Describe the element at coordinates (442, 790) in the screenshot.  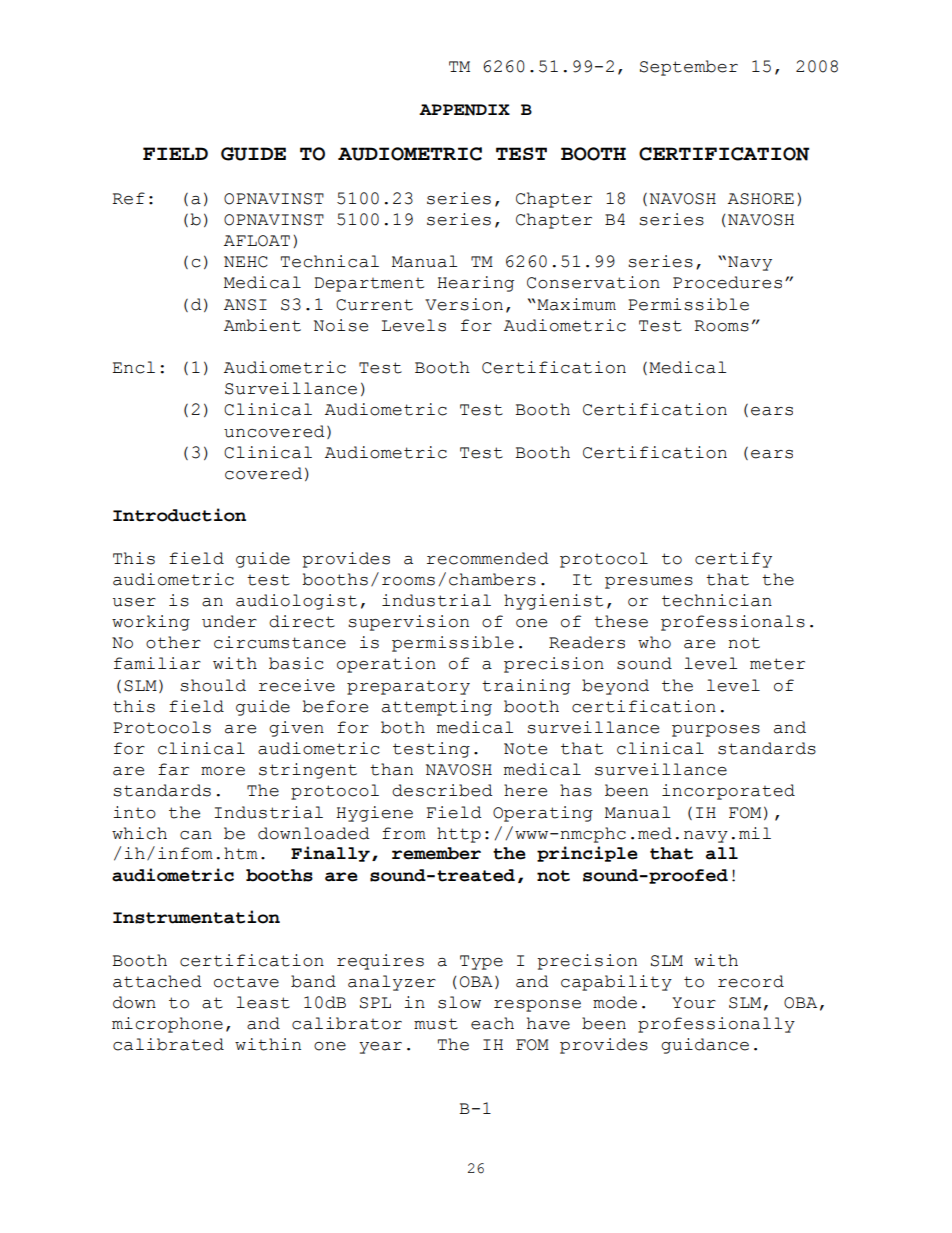
I see `described` at that location.
